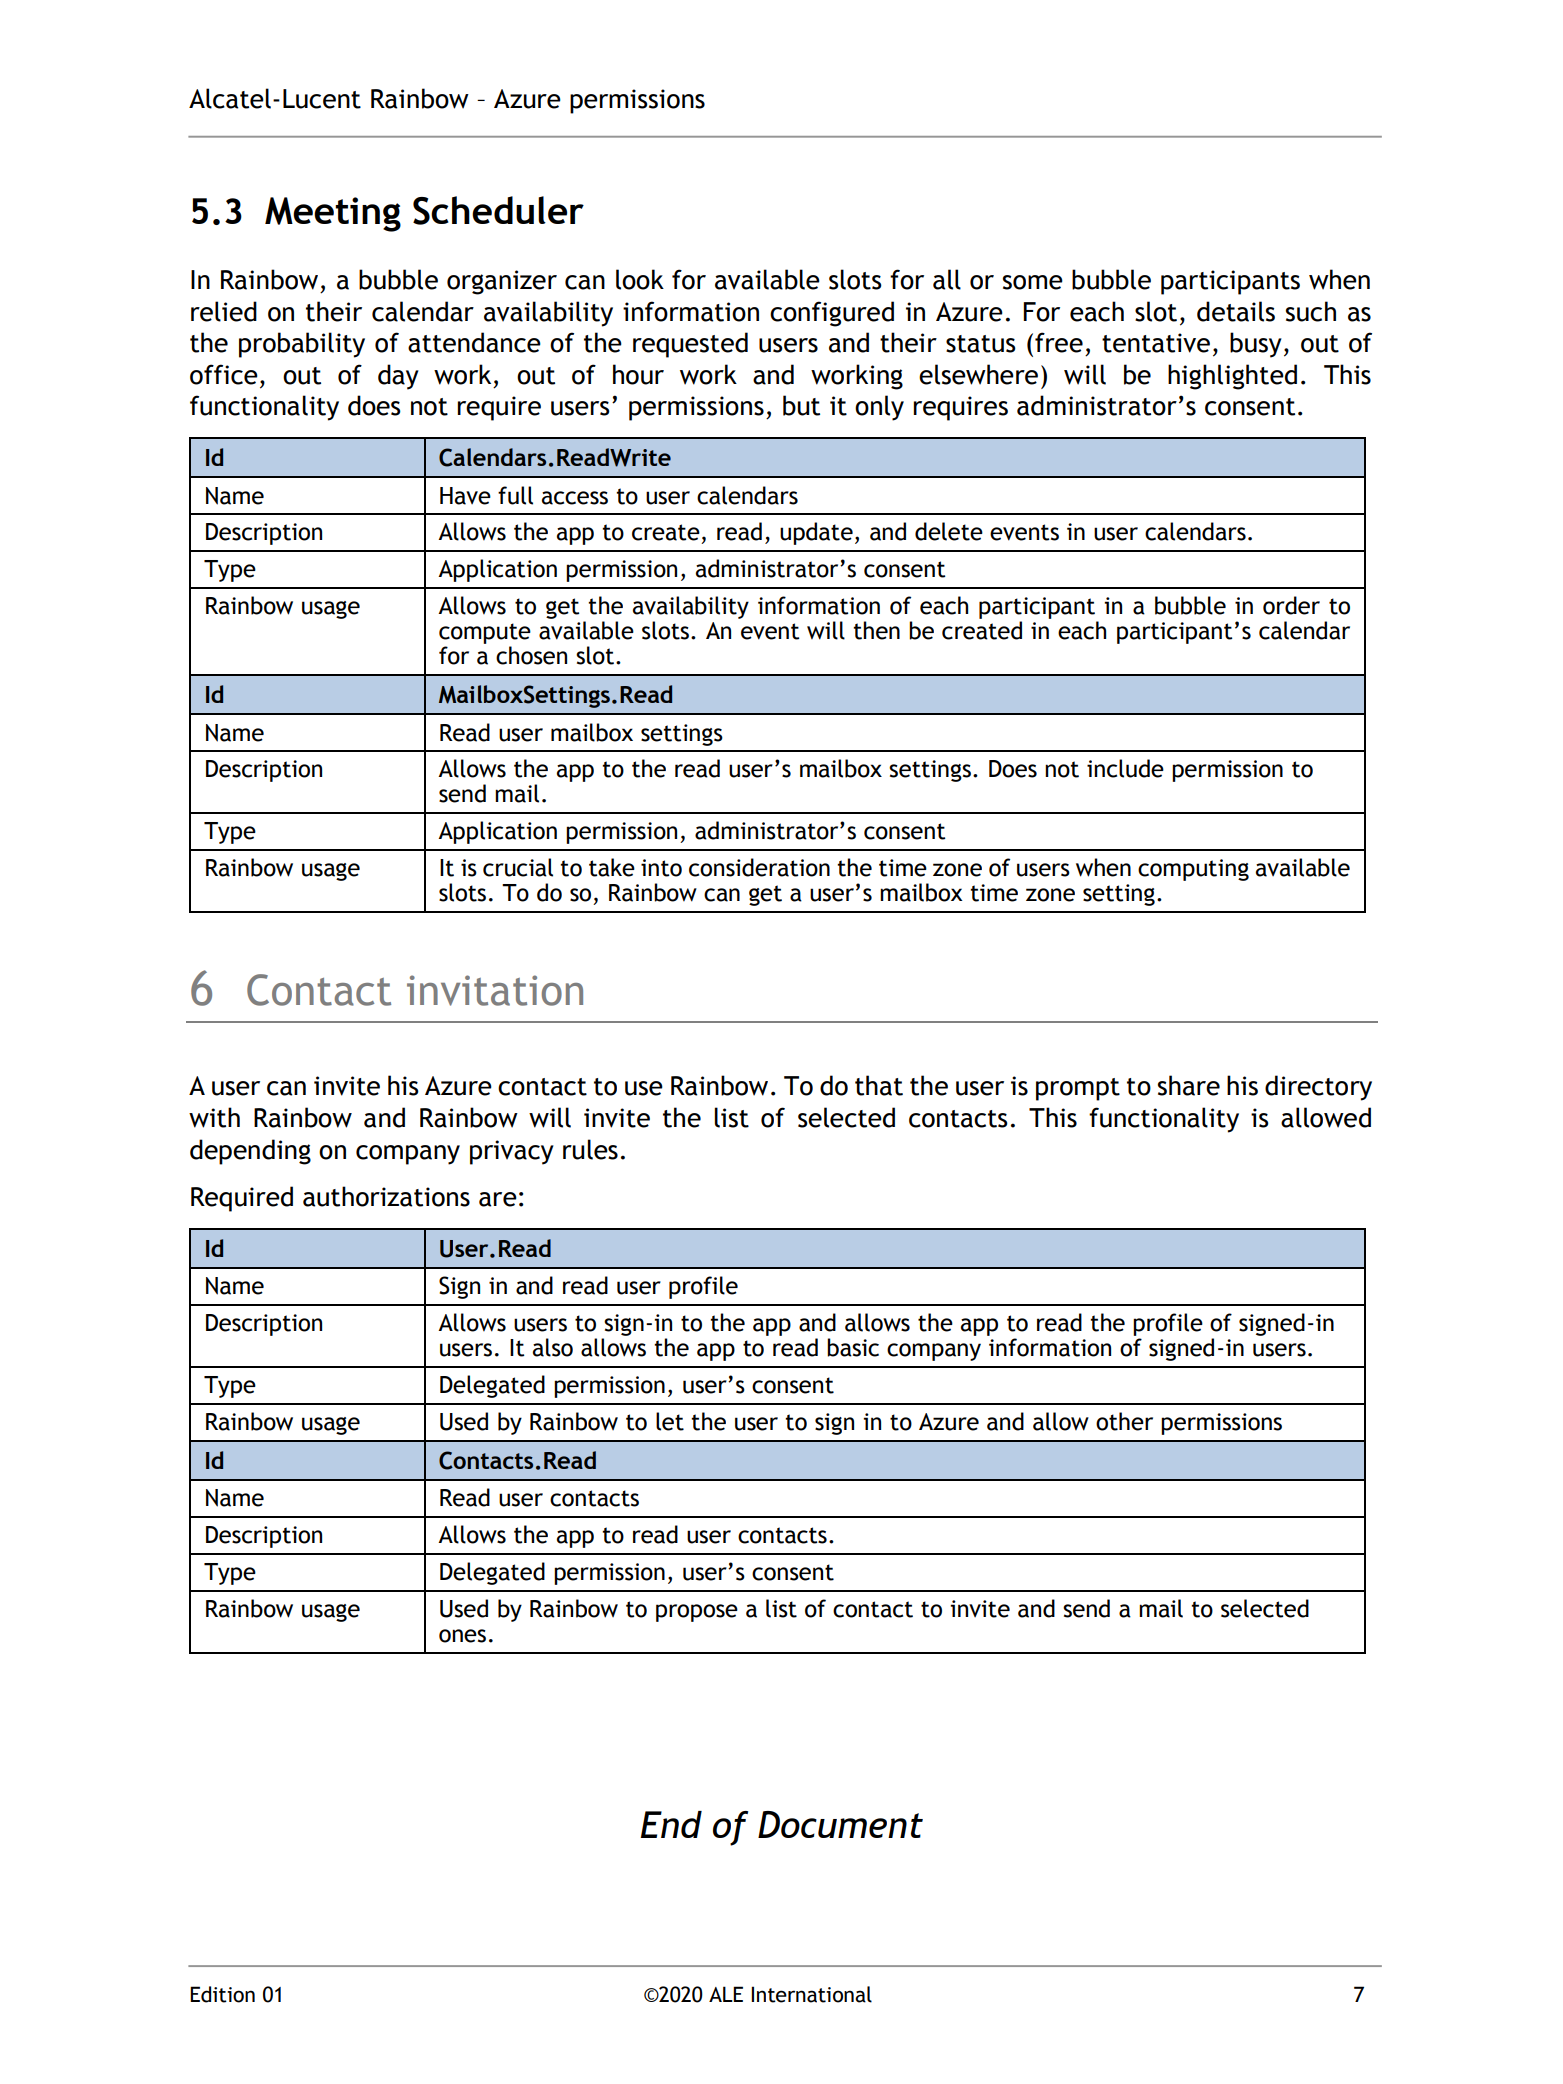 The width and height of the screenshot is (1563, 2084). I want to click on Meeting, so click(333, 214).
